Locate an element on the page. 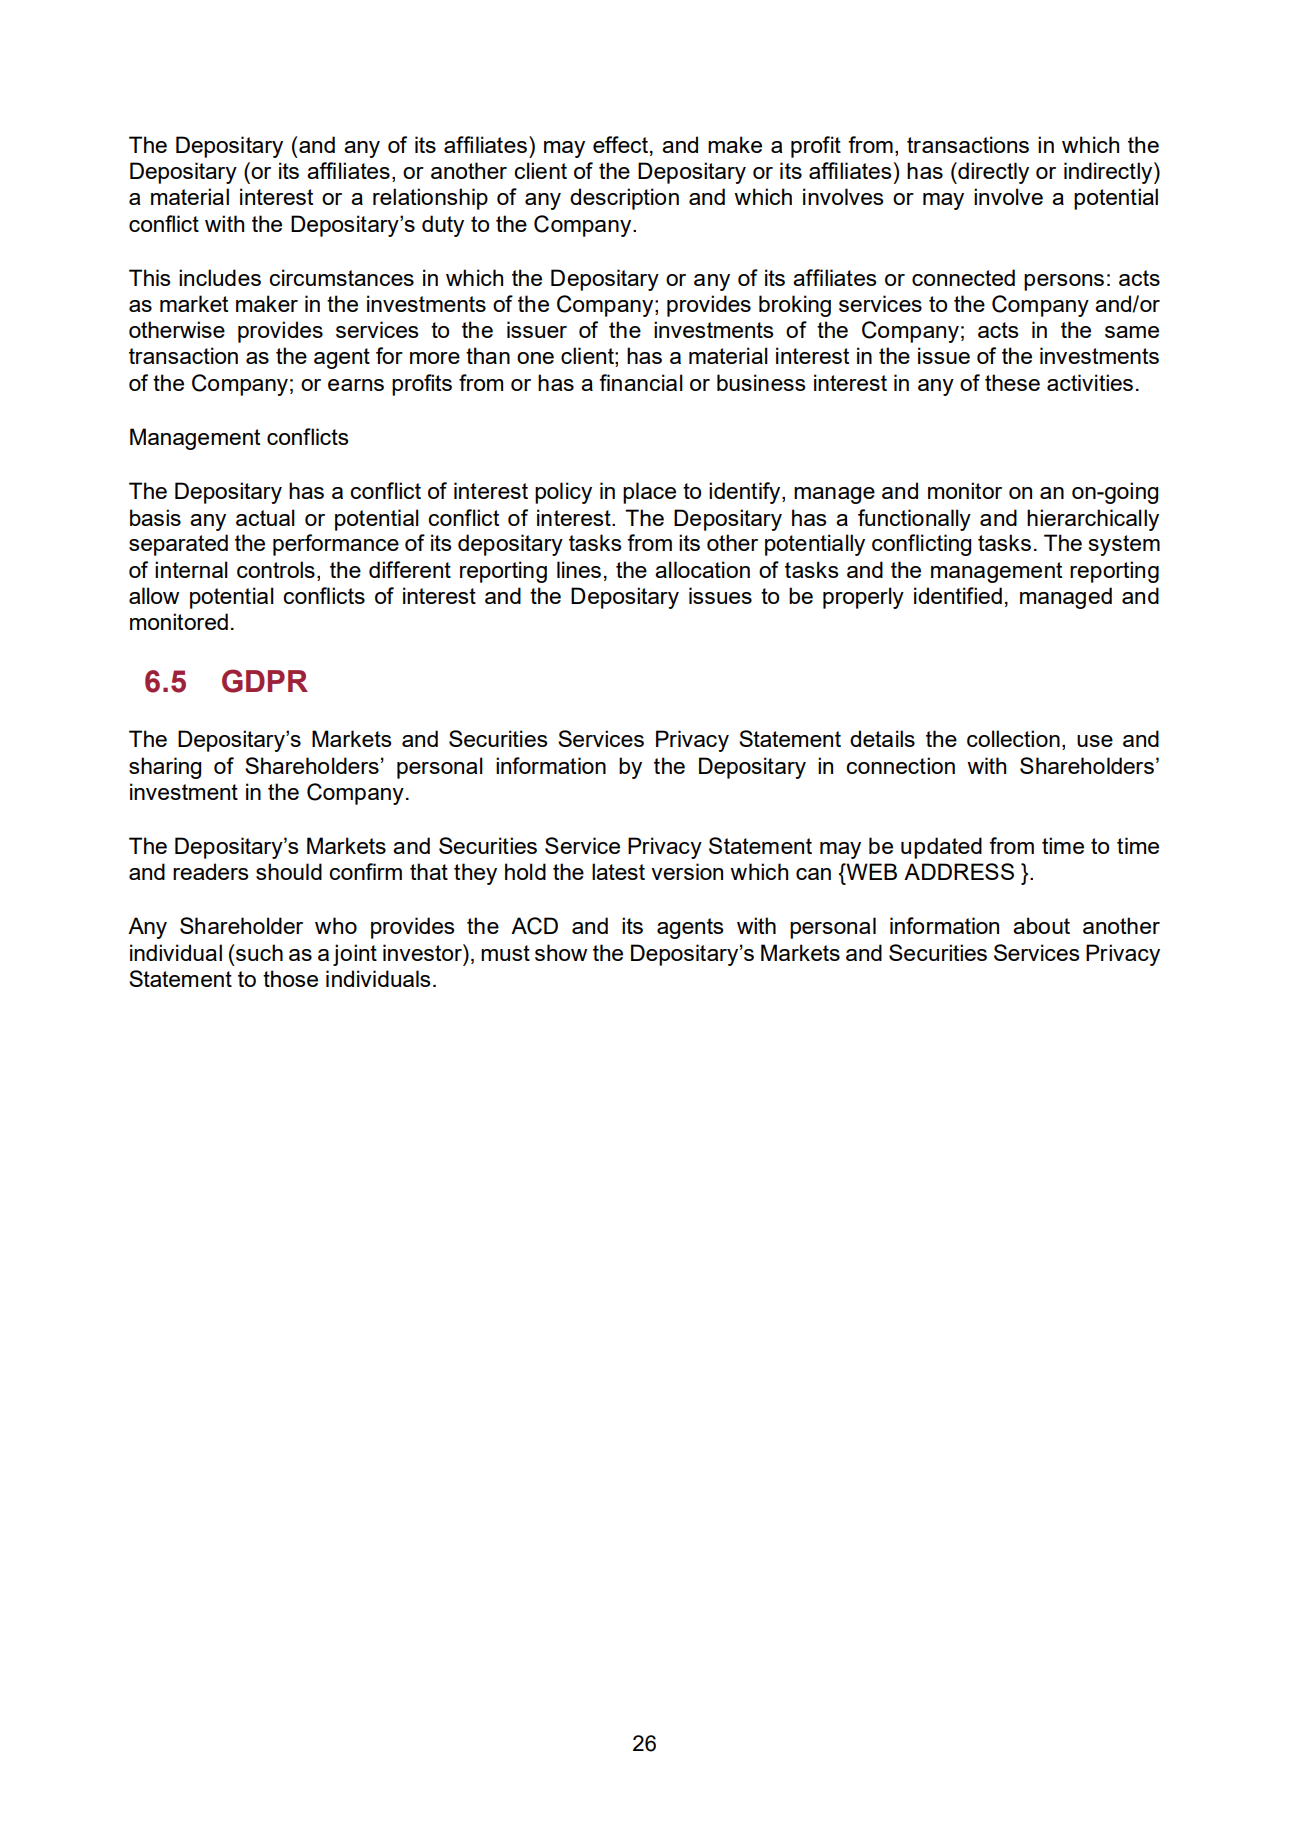  includes is located at coordinates (220, 277).
